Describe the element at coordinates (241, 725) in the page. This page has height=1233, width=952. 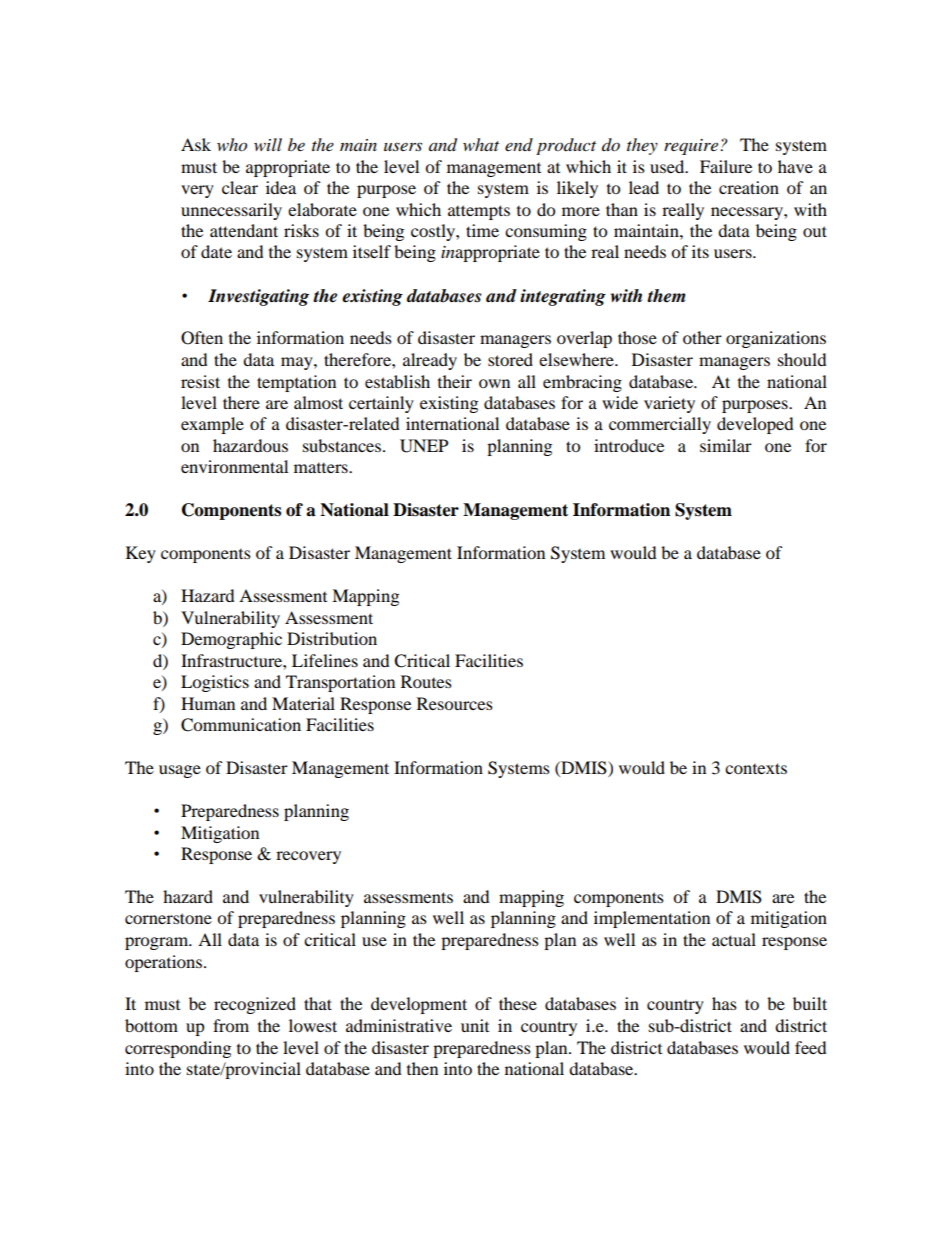
I see `Communication` at that location.
